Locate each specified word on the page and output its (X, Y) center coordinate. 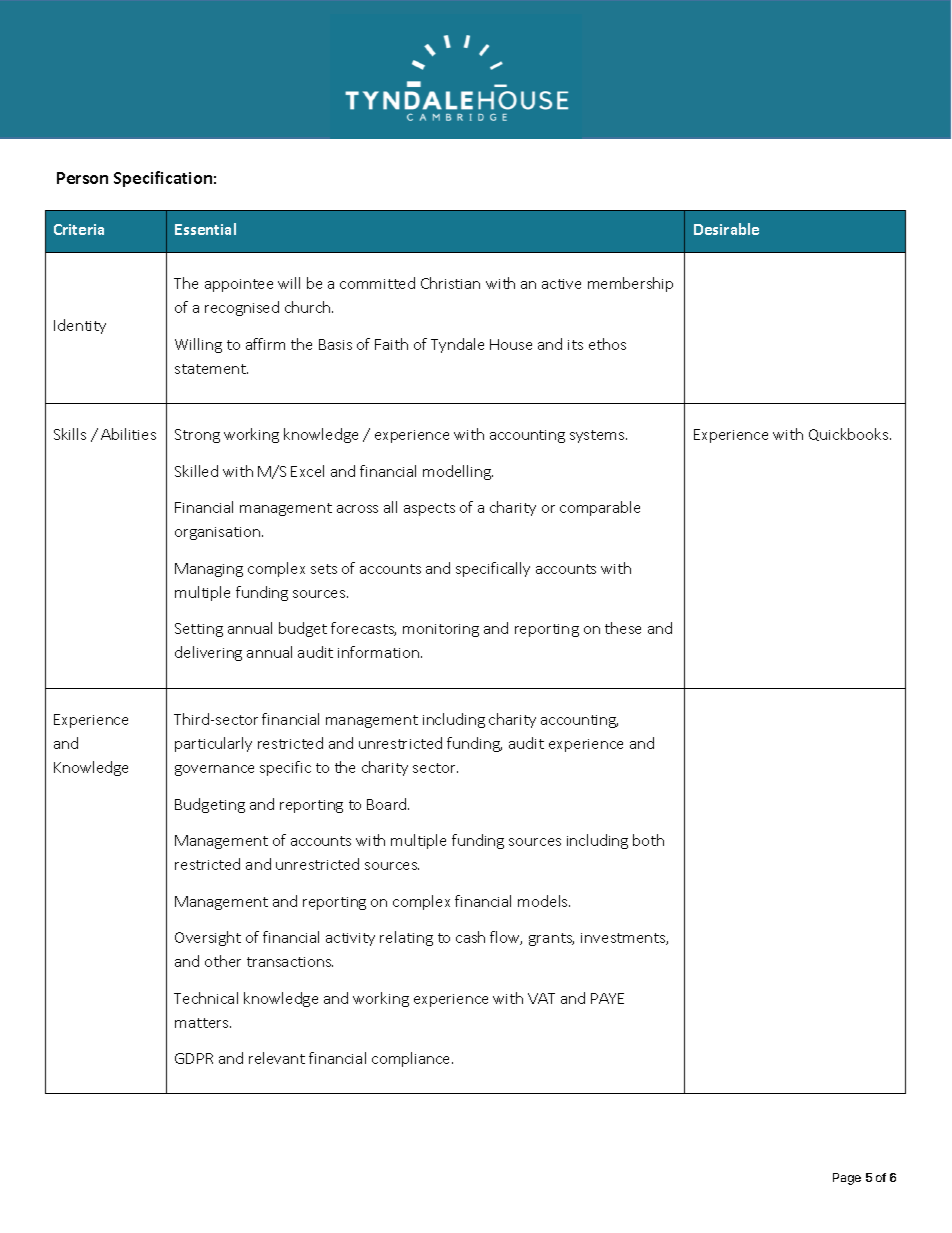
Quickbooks (850, 434)
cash (470, 937)
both (648, 840)
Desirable (726, 229)
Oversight (208, 938)
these (623, 628)
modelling (458, 472)
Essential (205, 229)
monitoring (441, 630)
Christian (450, 283)
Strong (197, 436)
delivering (208, 653)
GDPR (194, 1058)
